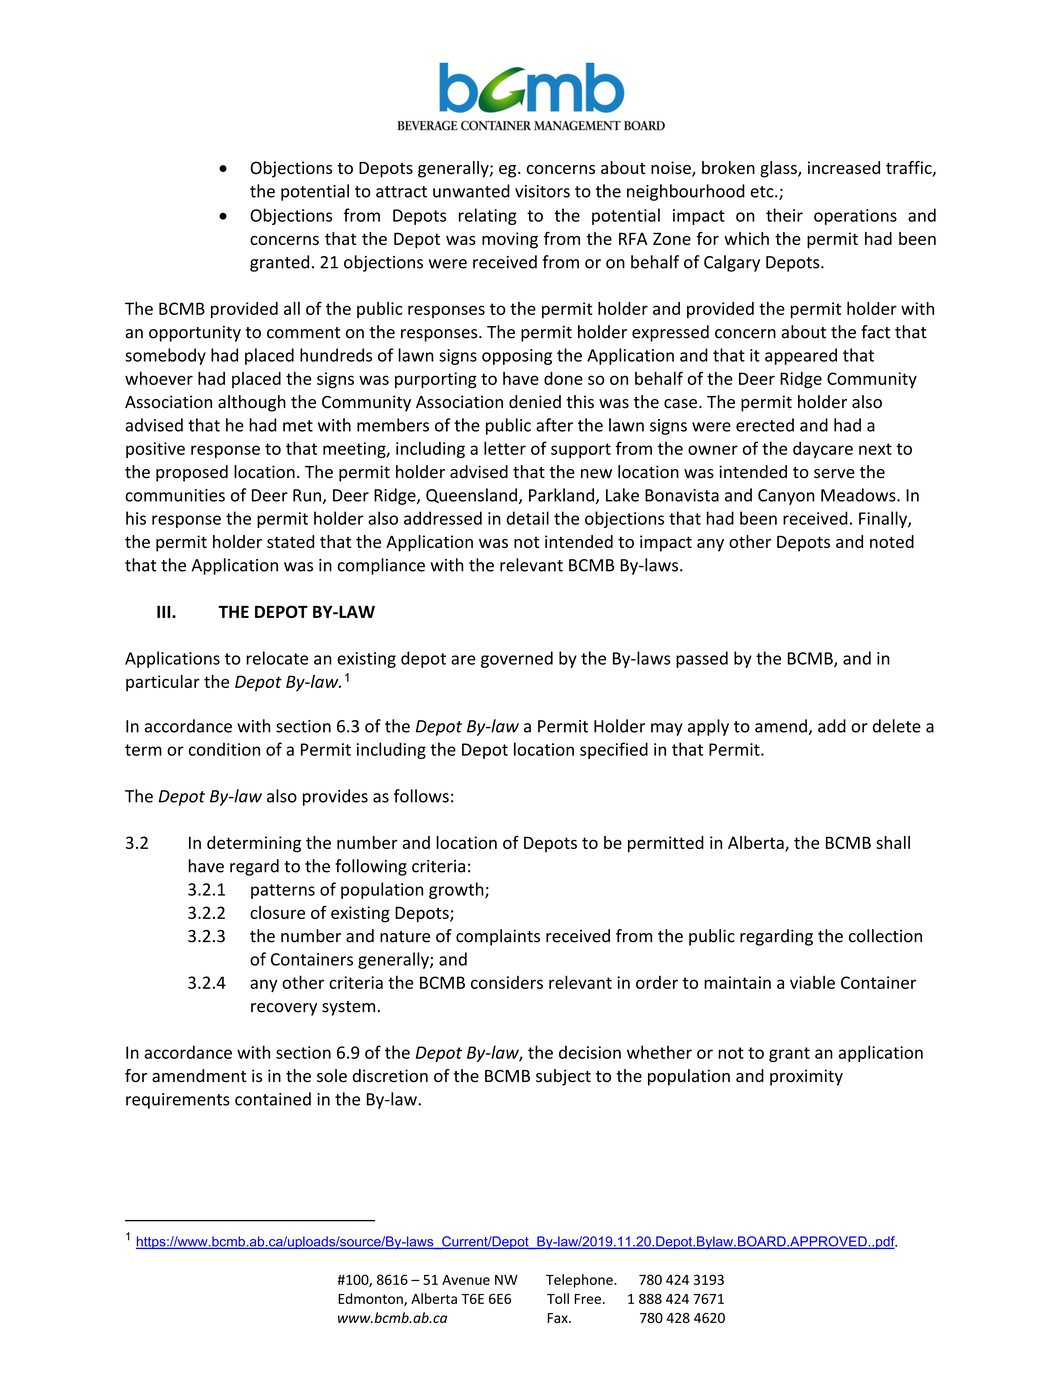 This screenshot has width=1062, height=1375. What do you see at coordinates (702, 659) in the screenshot?
I see `passed` at bounding box center [702, 659].
